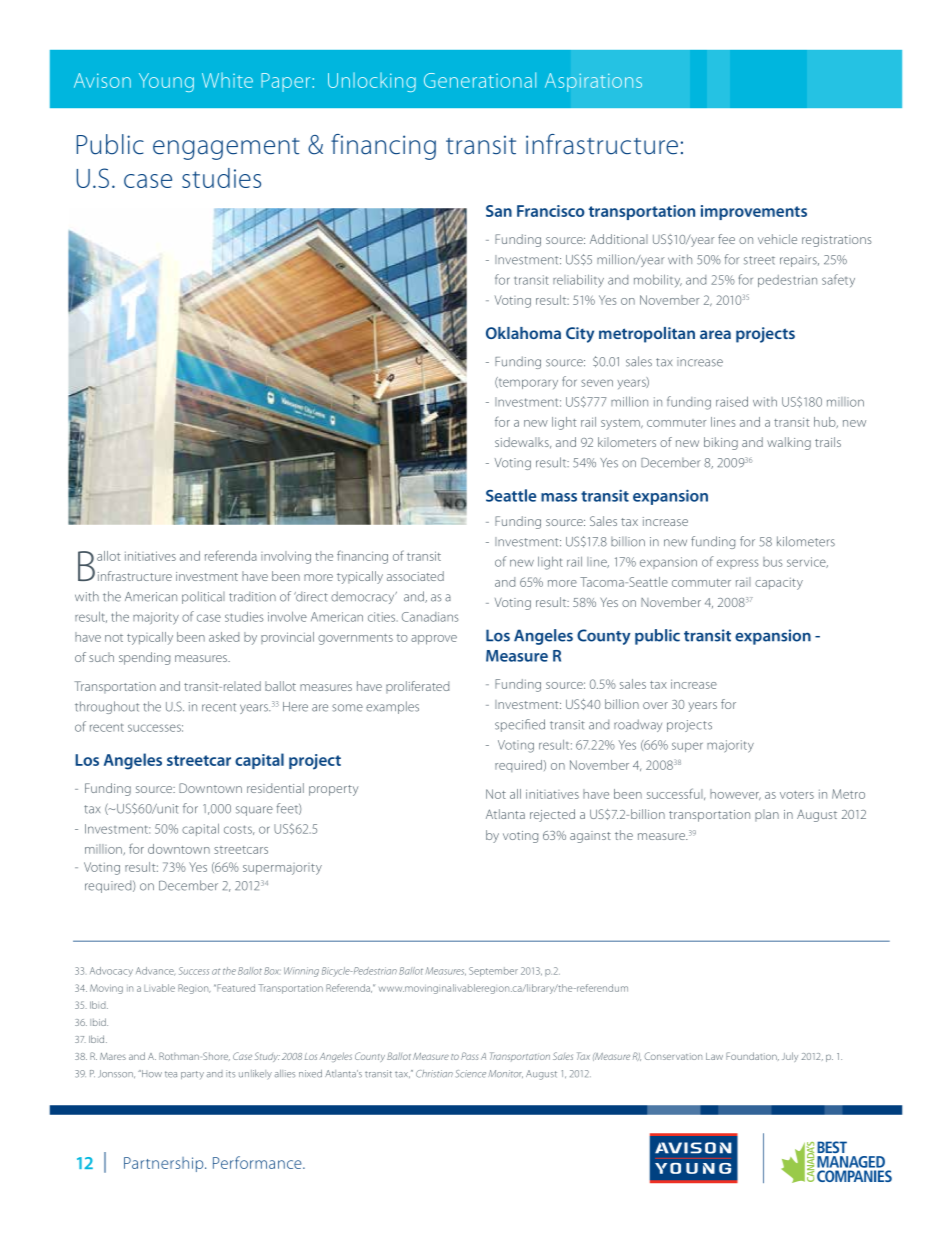 This image has height=1233, width=952. Describe the element at coordinates (552, 815) in the image. I see `rejected` at that location.
